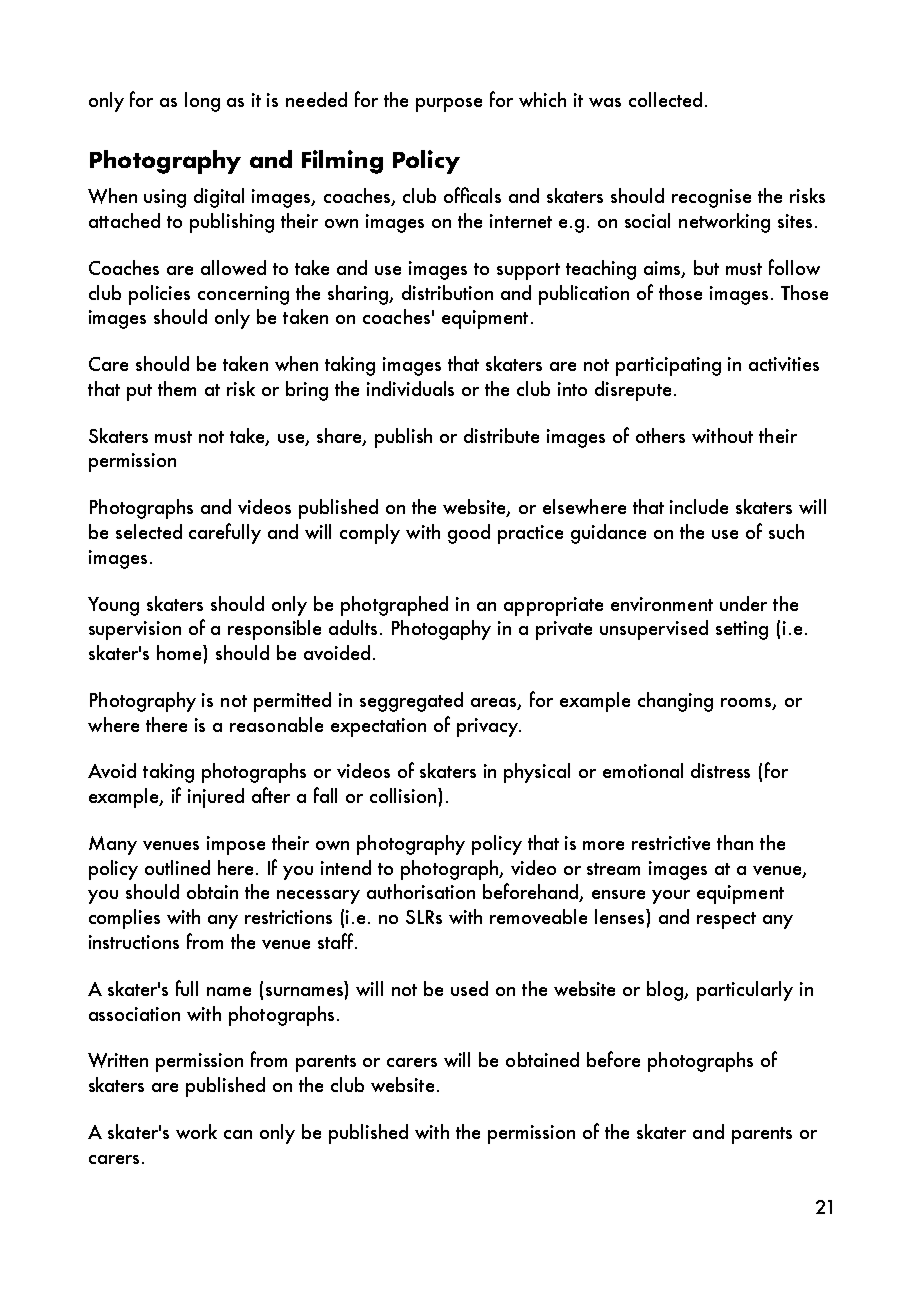 This screenshot has width=924, height=1308. I want to click on purpose, so click(449, 105).
